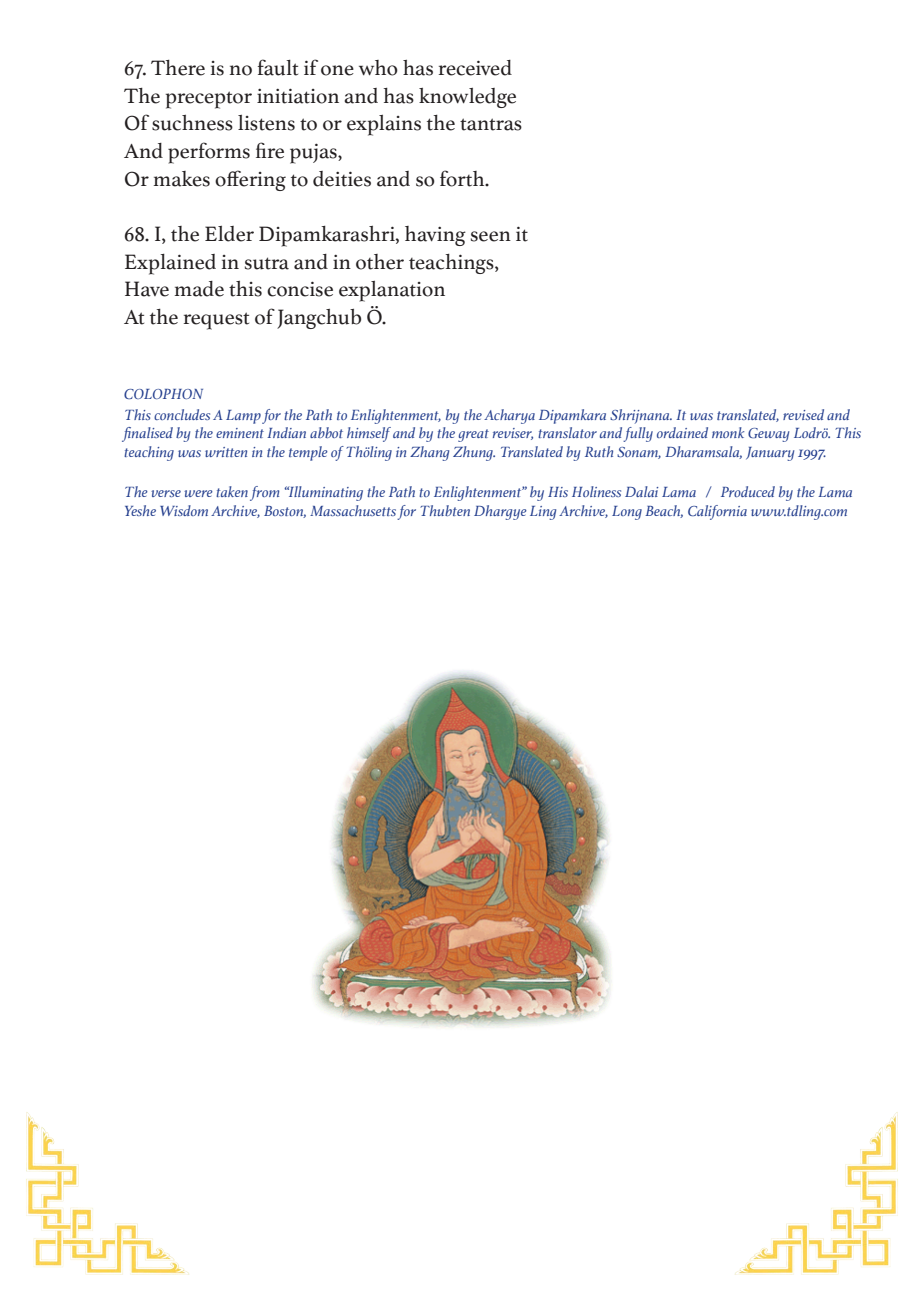  I want to click on received, so click(475, 68).
